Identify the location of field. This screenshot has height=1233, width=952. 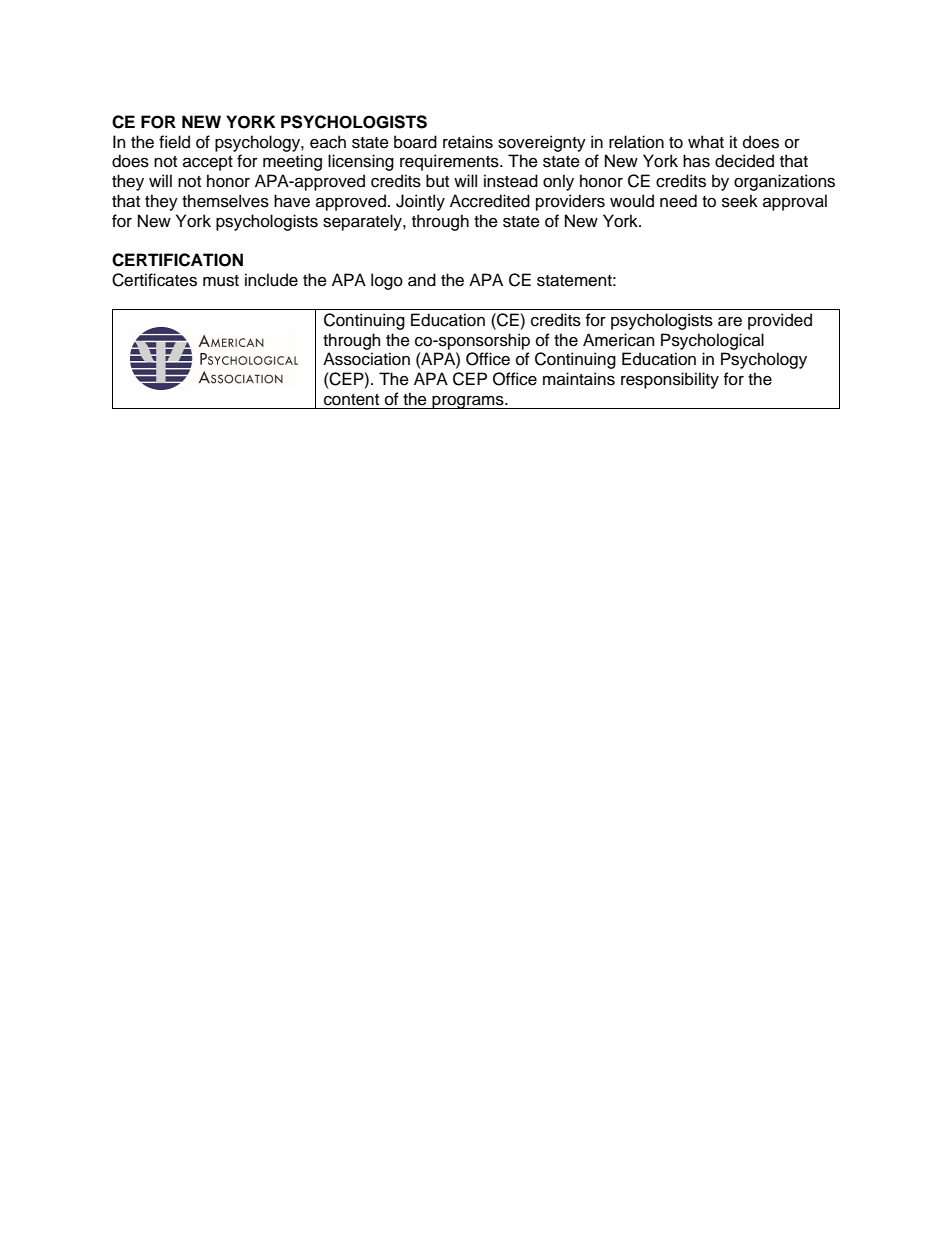
(174, 142).
